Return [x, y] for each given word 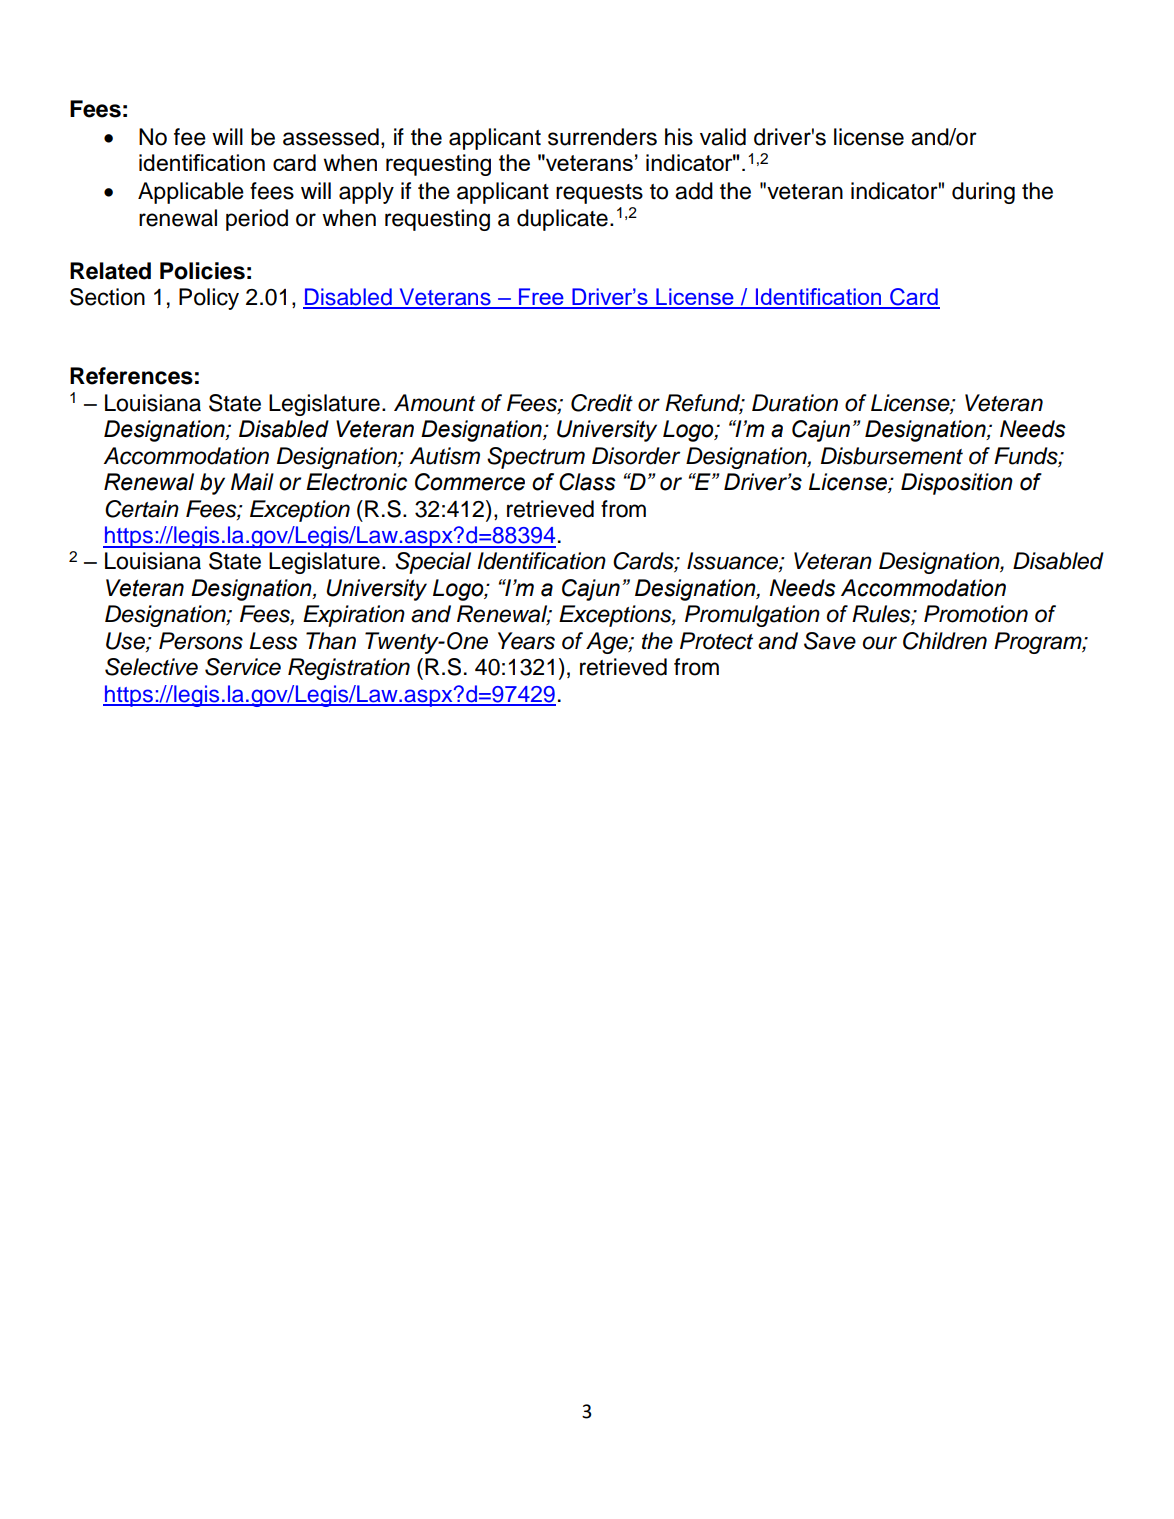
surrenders [602, 137]
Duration [795, 403]
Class [587, 482]
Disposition [957, 484]
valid [723, 137]
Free [541, 298]
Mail [252, 482]
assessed [331, 137]
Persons [201, 641]
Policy [209, 299]
